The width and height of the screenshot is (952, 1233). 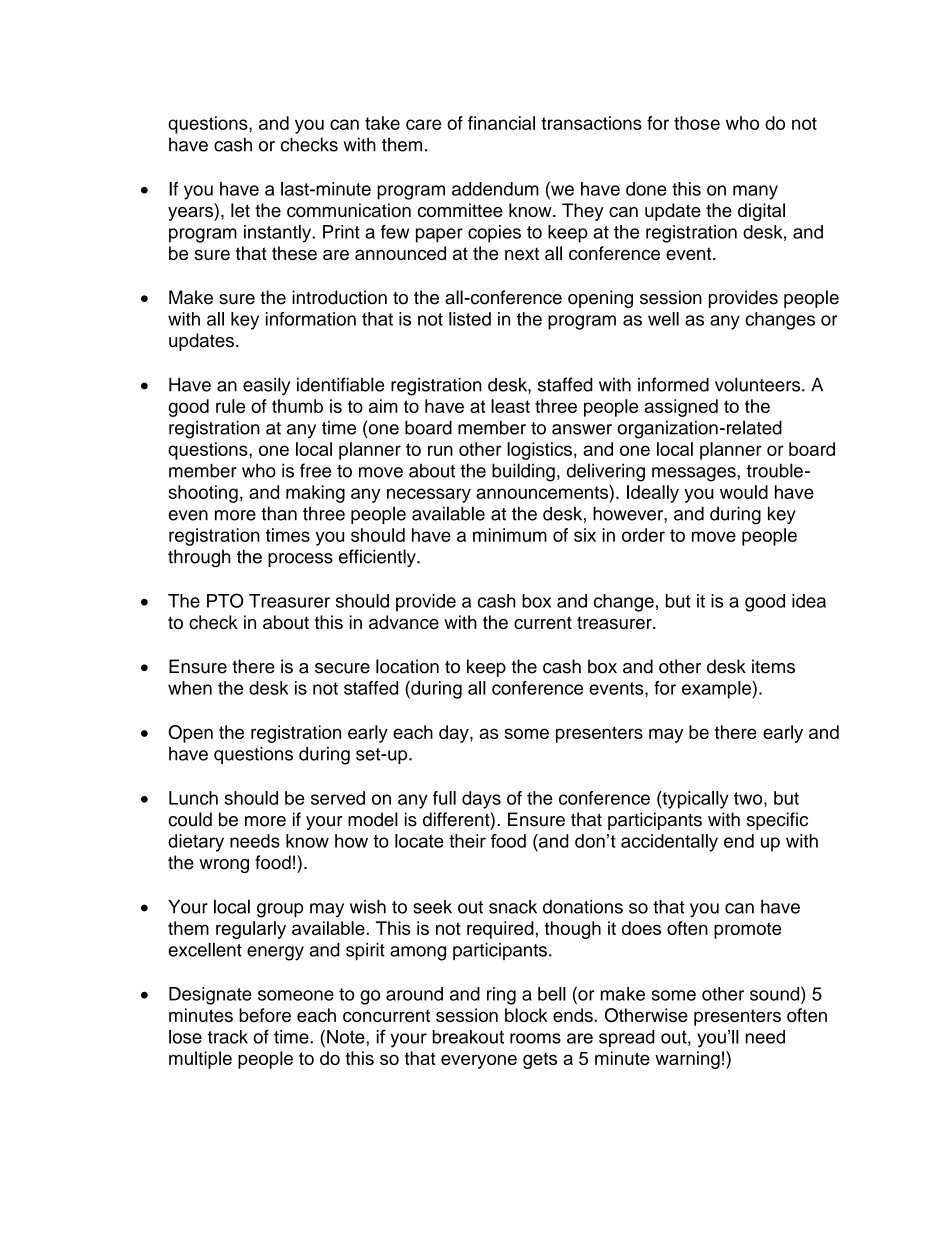 I want to click on financial, so click(x=501, y=123).
